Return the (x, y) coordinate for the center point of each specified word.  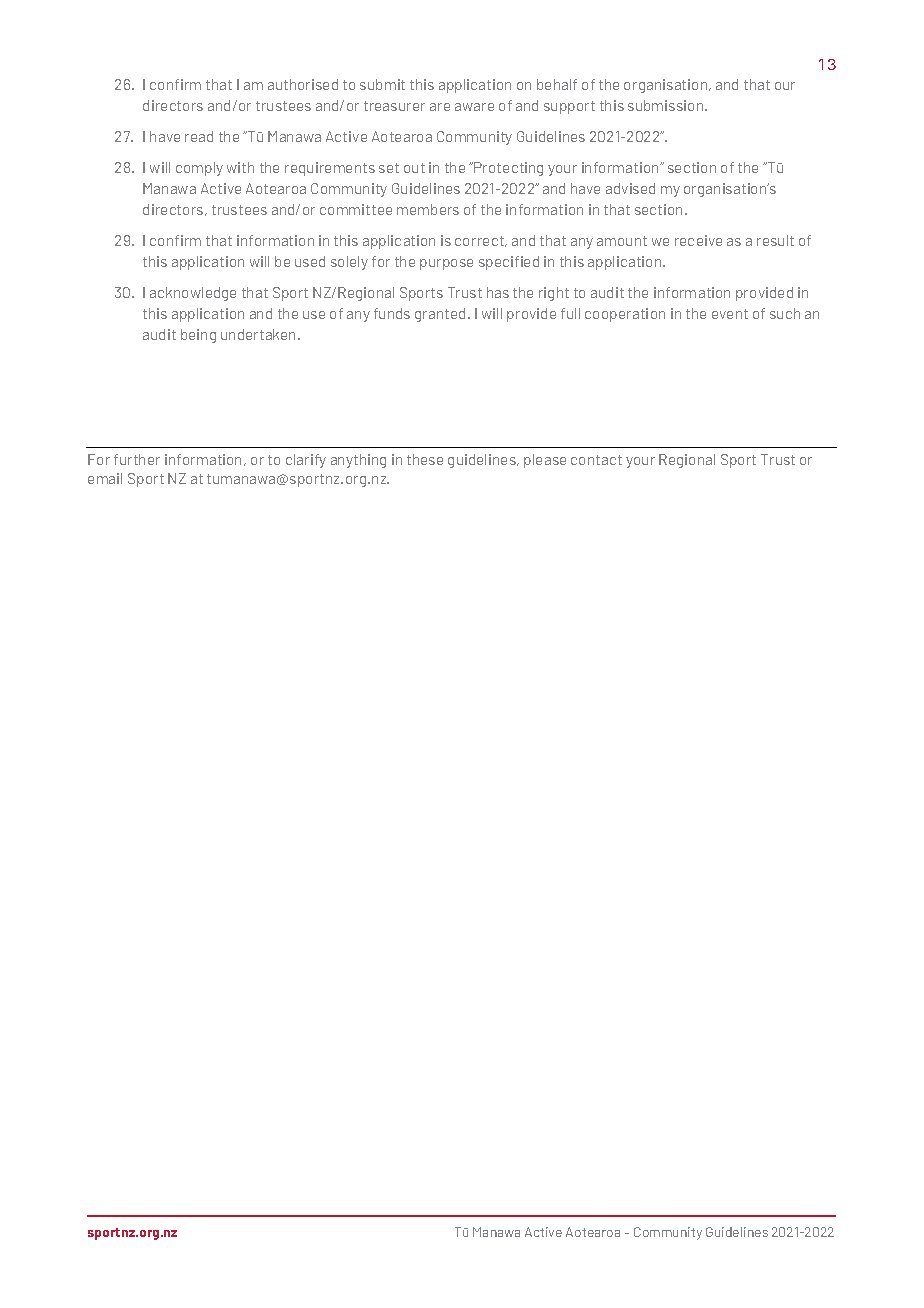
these (425, 459)
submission (667, 105)
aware (474, 107)
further (137, 459)
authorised (303, 84)
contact (596, 460)
